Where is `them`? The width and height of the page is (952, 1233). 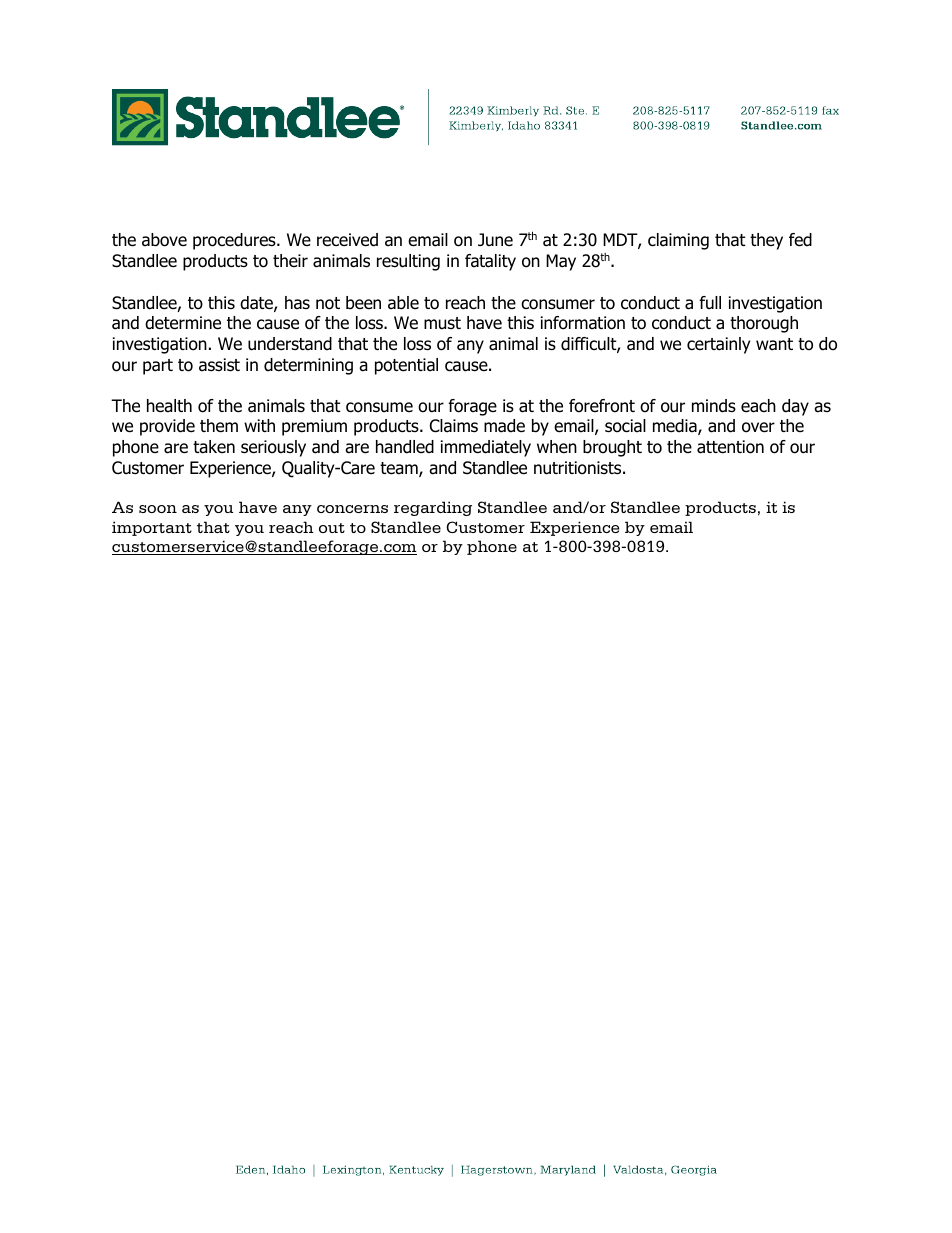
them is located at coordinates (219, 426).
